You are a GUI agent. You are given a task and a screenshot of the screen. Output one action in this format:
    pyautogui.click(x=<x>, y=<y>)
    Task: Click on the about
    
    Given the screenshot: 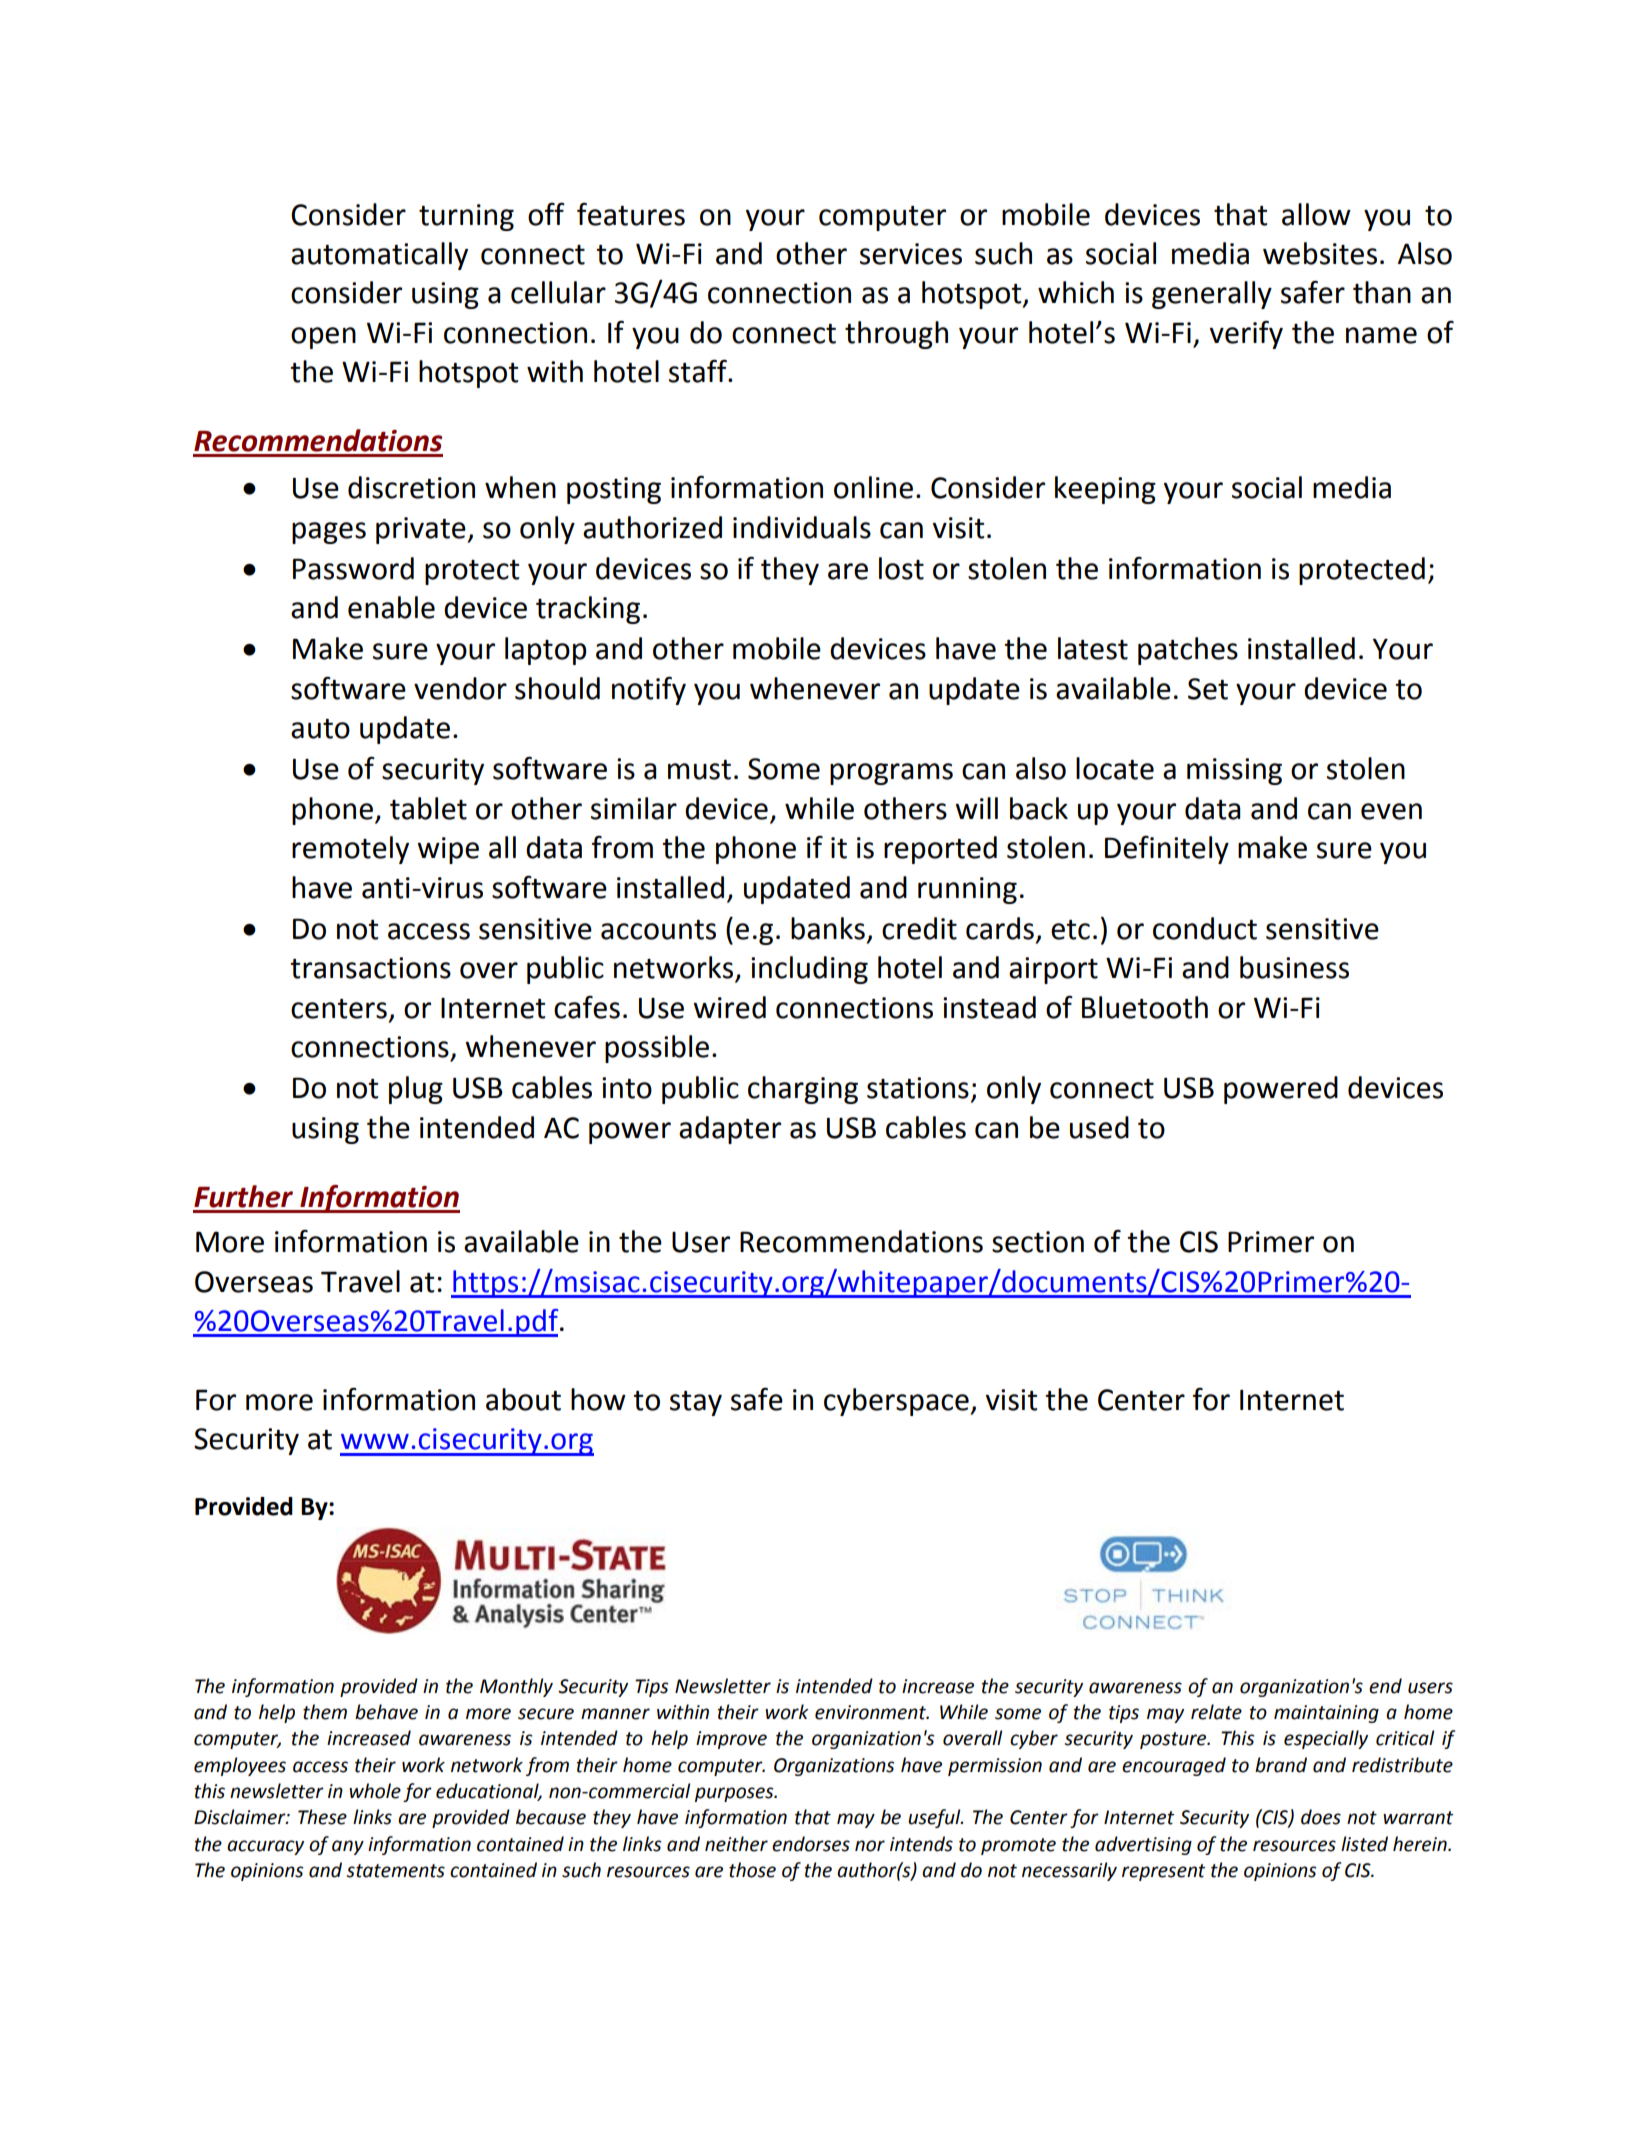 What is the action you would take?
    pyautogui.click(x=523, y=1399)
